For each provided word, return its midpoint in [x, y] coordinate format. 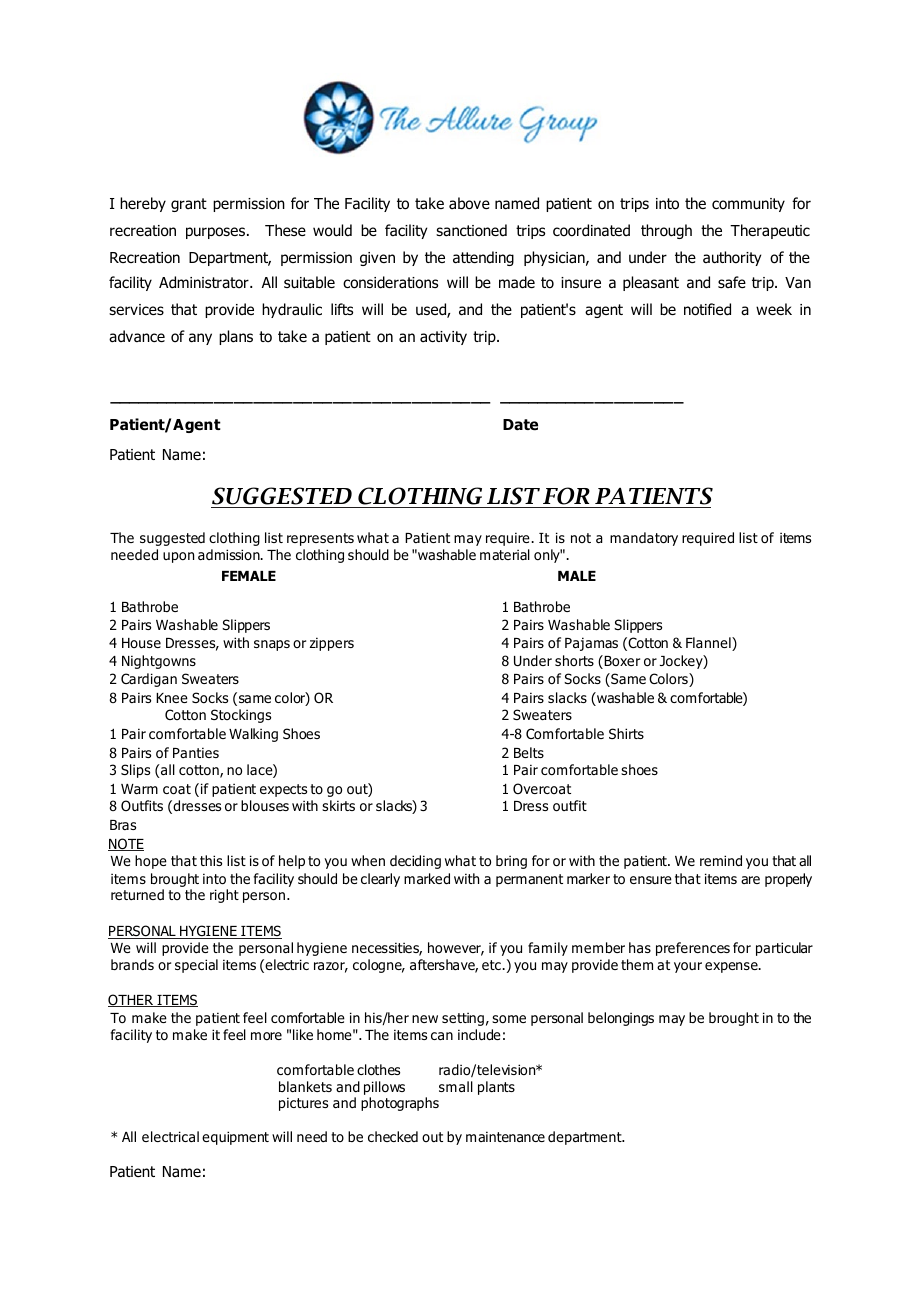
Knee [172, 698]
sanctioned [471, 230]
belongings [621, 1019]
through [666, 231]
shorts [574, 660]
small [456, 1086]
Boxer [622, 661]
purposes [215, 233]
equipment [235, 1138]
